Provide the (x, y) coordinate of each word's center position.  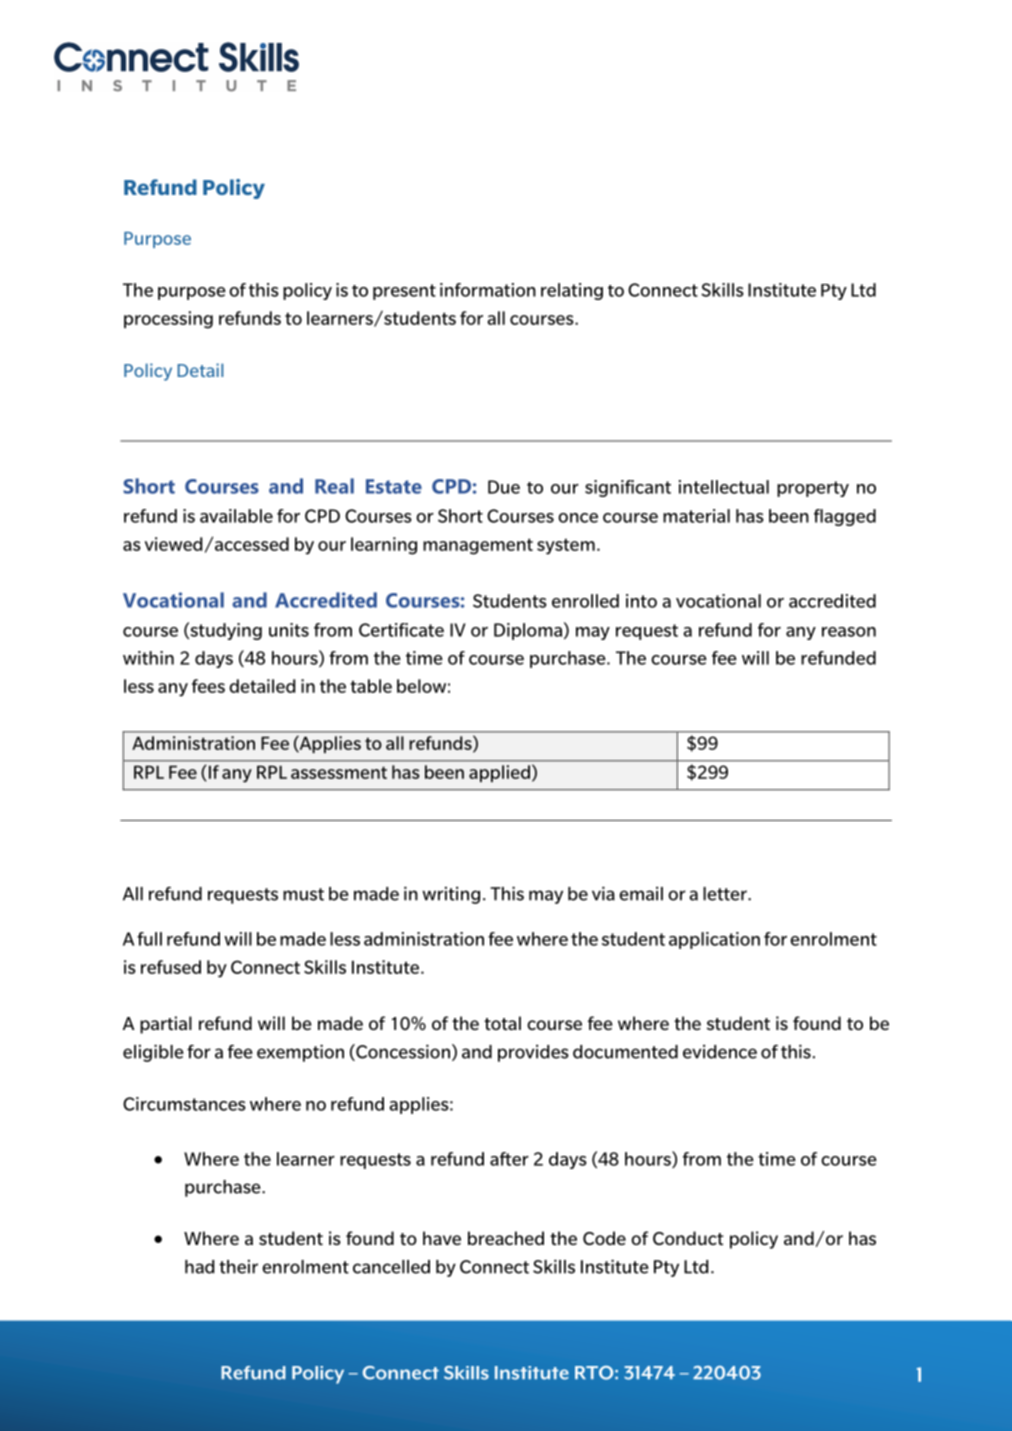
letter (726, 894)
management (478, 546)
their (238, 1266)
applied (499, 773)
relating (572, 291)
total (502, 1023)
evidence (720, 1052)
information (488, 290)
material (696, 516)
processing (168, 320)
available (236, 516)
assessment (339, 772)
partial (166, 1025)
